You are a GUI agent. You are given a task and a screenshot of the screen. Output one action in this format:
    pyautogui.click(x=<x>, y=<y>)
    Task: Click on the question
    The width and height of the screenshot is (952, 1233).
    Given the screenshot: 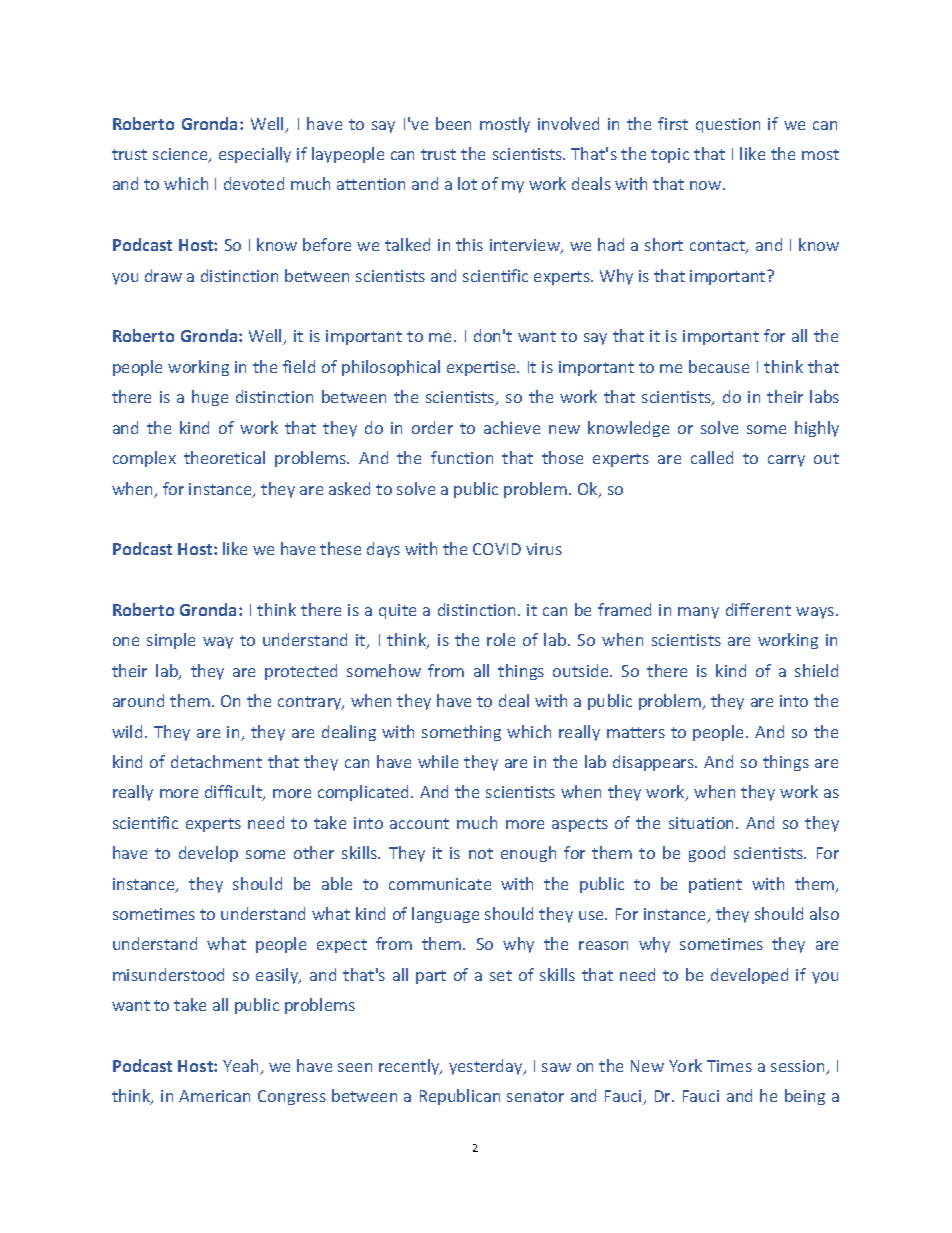 What is the action you would take?
    pyautogui.click(x=728, y=125)
